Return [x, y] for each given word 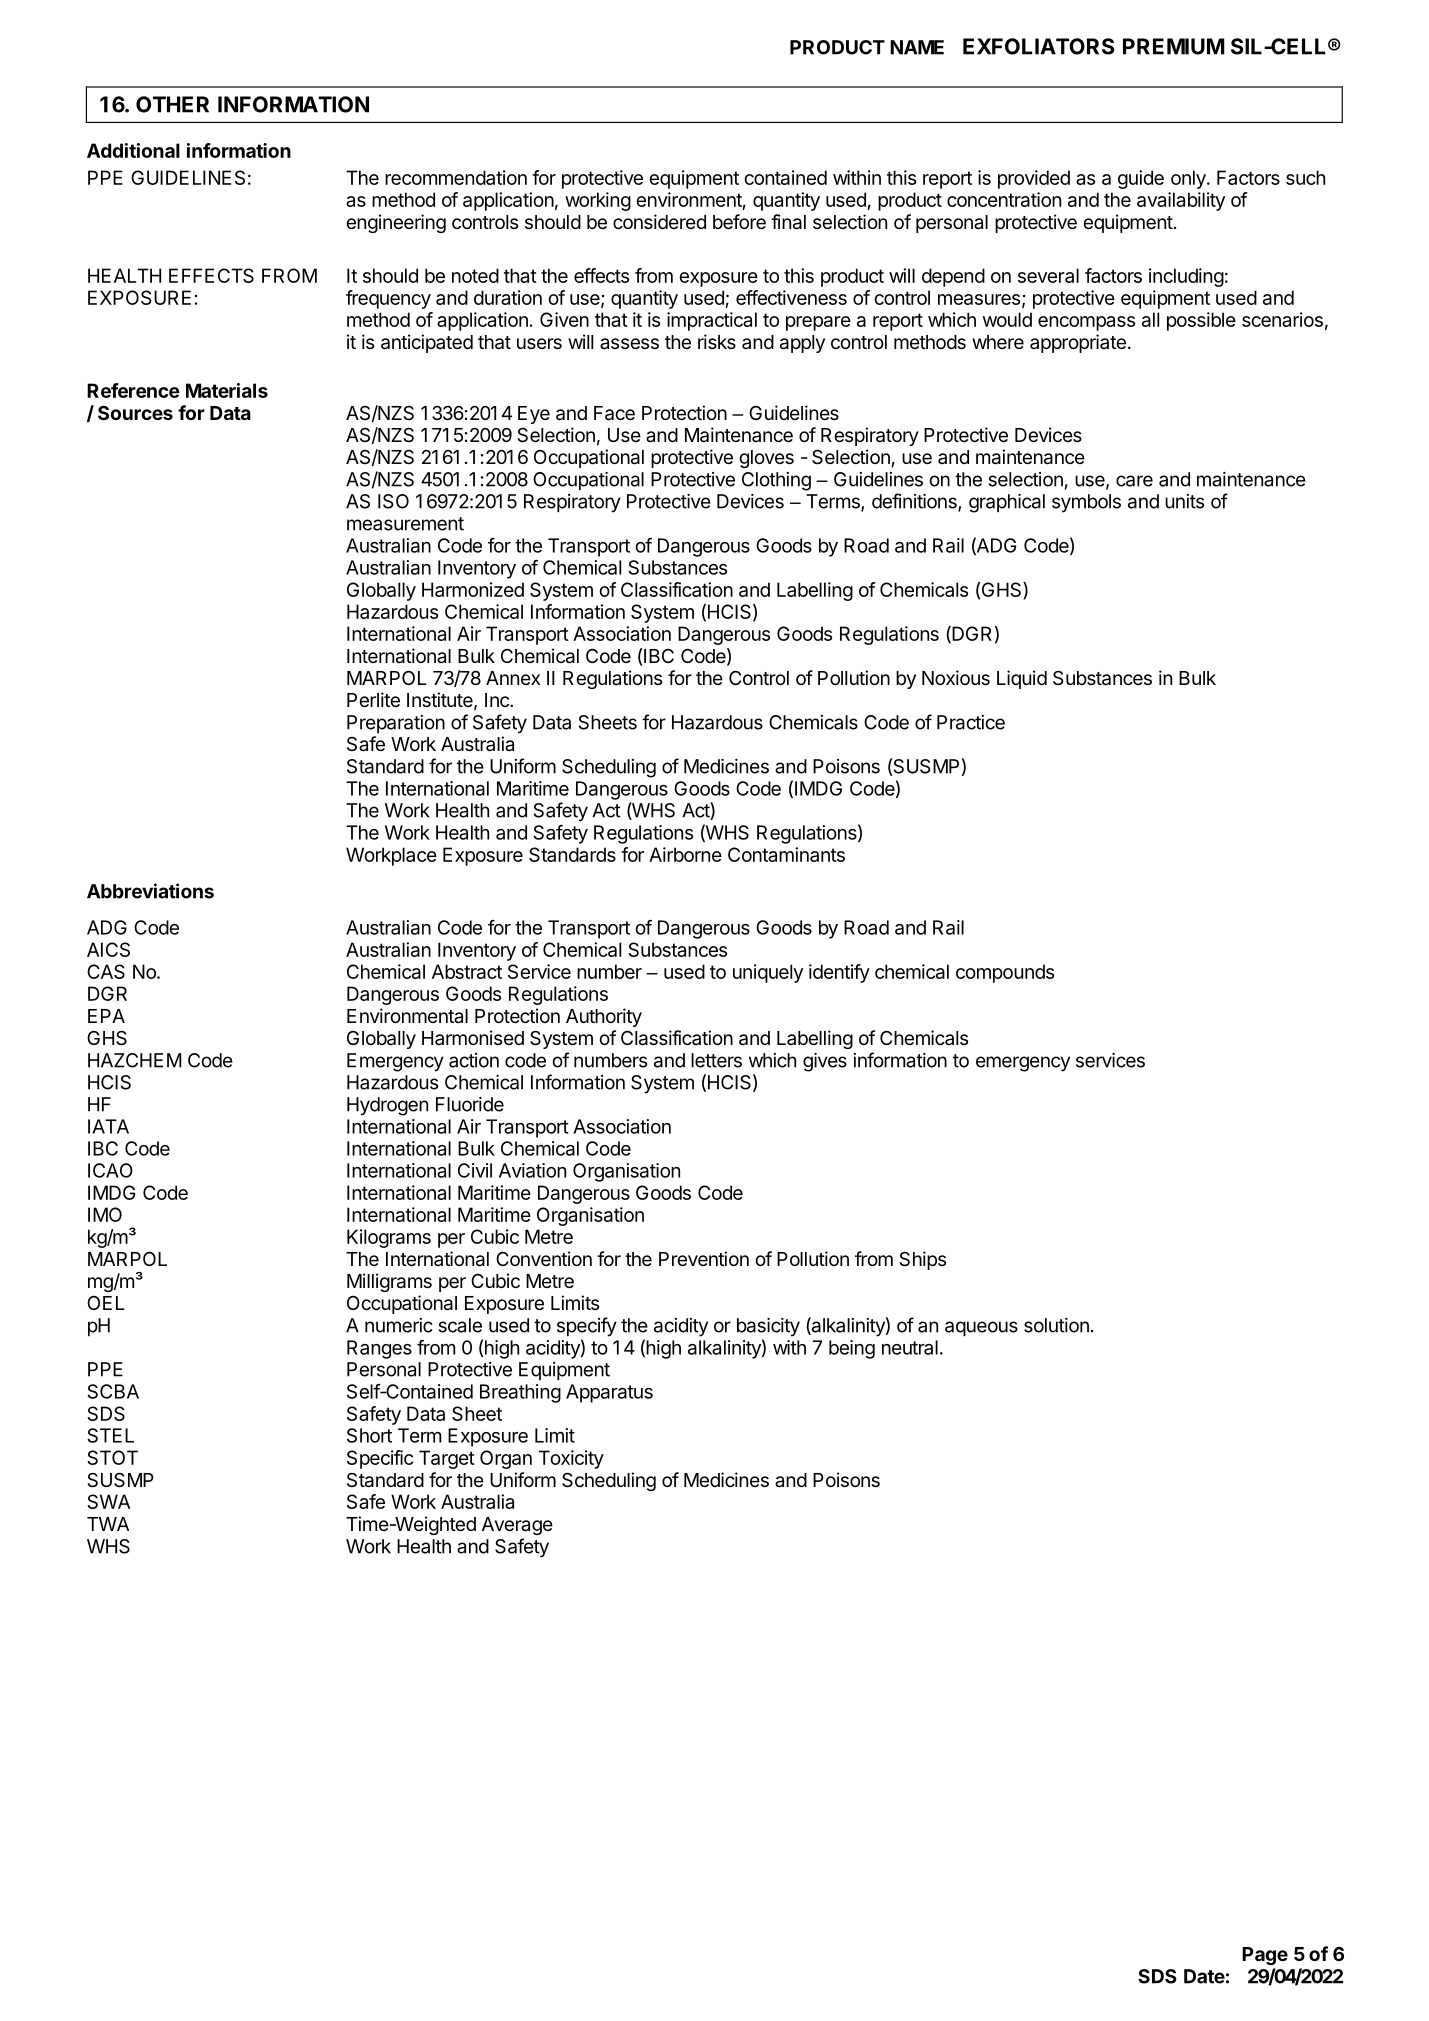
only [1189, 179]
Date [1204, 1976]
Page [1265, 1956]
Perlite [373, 699]
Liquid [1022, 679]
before [739, 221]
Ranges [379, 1349]
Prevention [704, 1258]
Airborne [685, 854]
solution [1056, 1325]
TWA [108, 1524]
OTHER [172, 104]
